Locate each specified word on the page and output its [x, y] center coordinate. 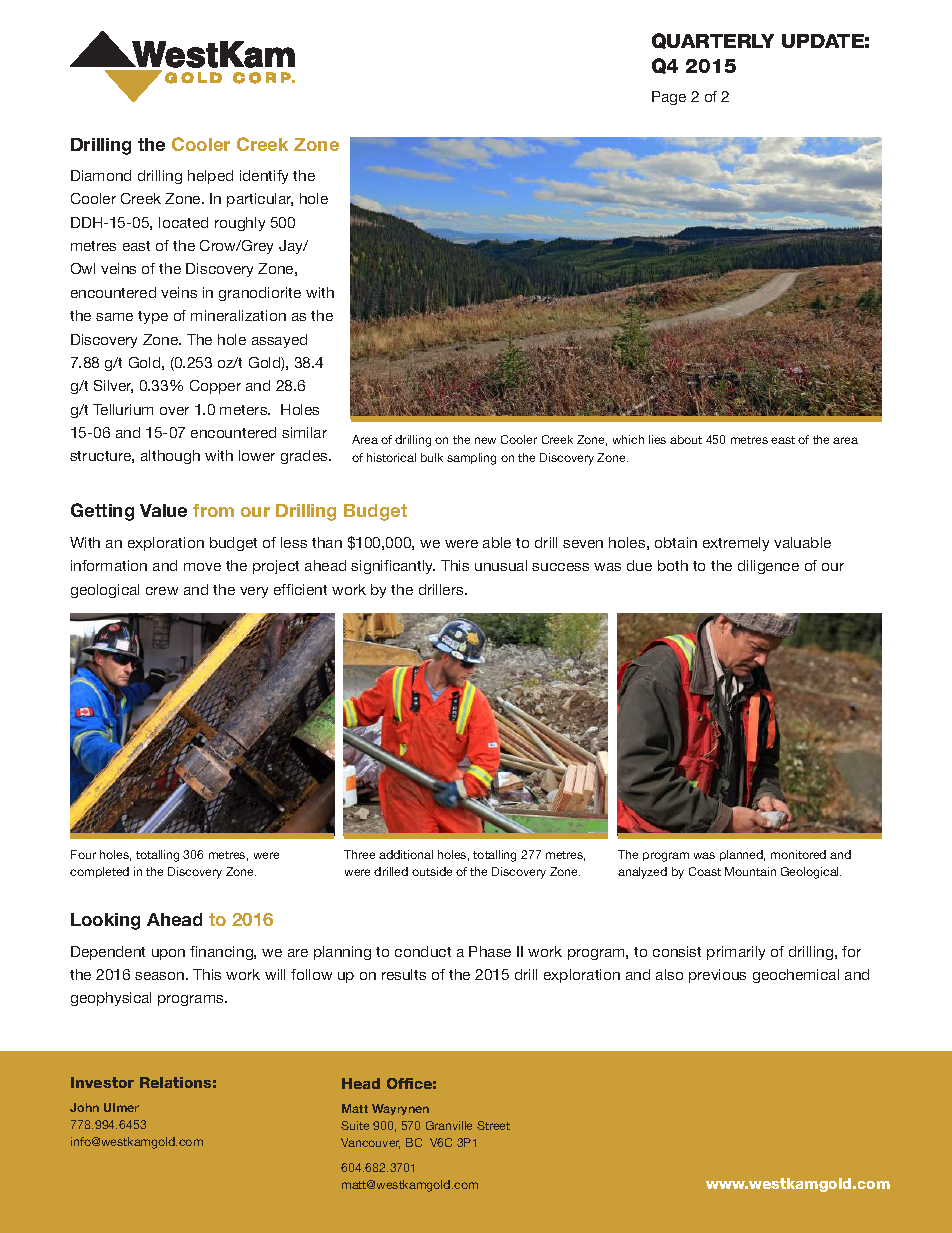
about [686, 439]
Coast [705, 871]
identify [264, 177]
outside [432, 871]
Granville [449, 1125]
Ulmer [121, 1107]
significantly [393, 567]
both [673, 565]
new [485, 440]
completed [99, 872]
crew [162, 591]
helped [210, 177]
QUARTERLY [713, 41]
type [153, 317]
